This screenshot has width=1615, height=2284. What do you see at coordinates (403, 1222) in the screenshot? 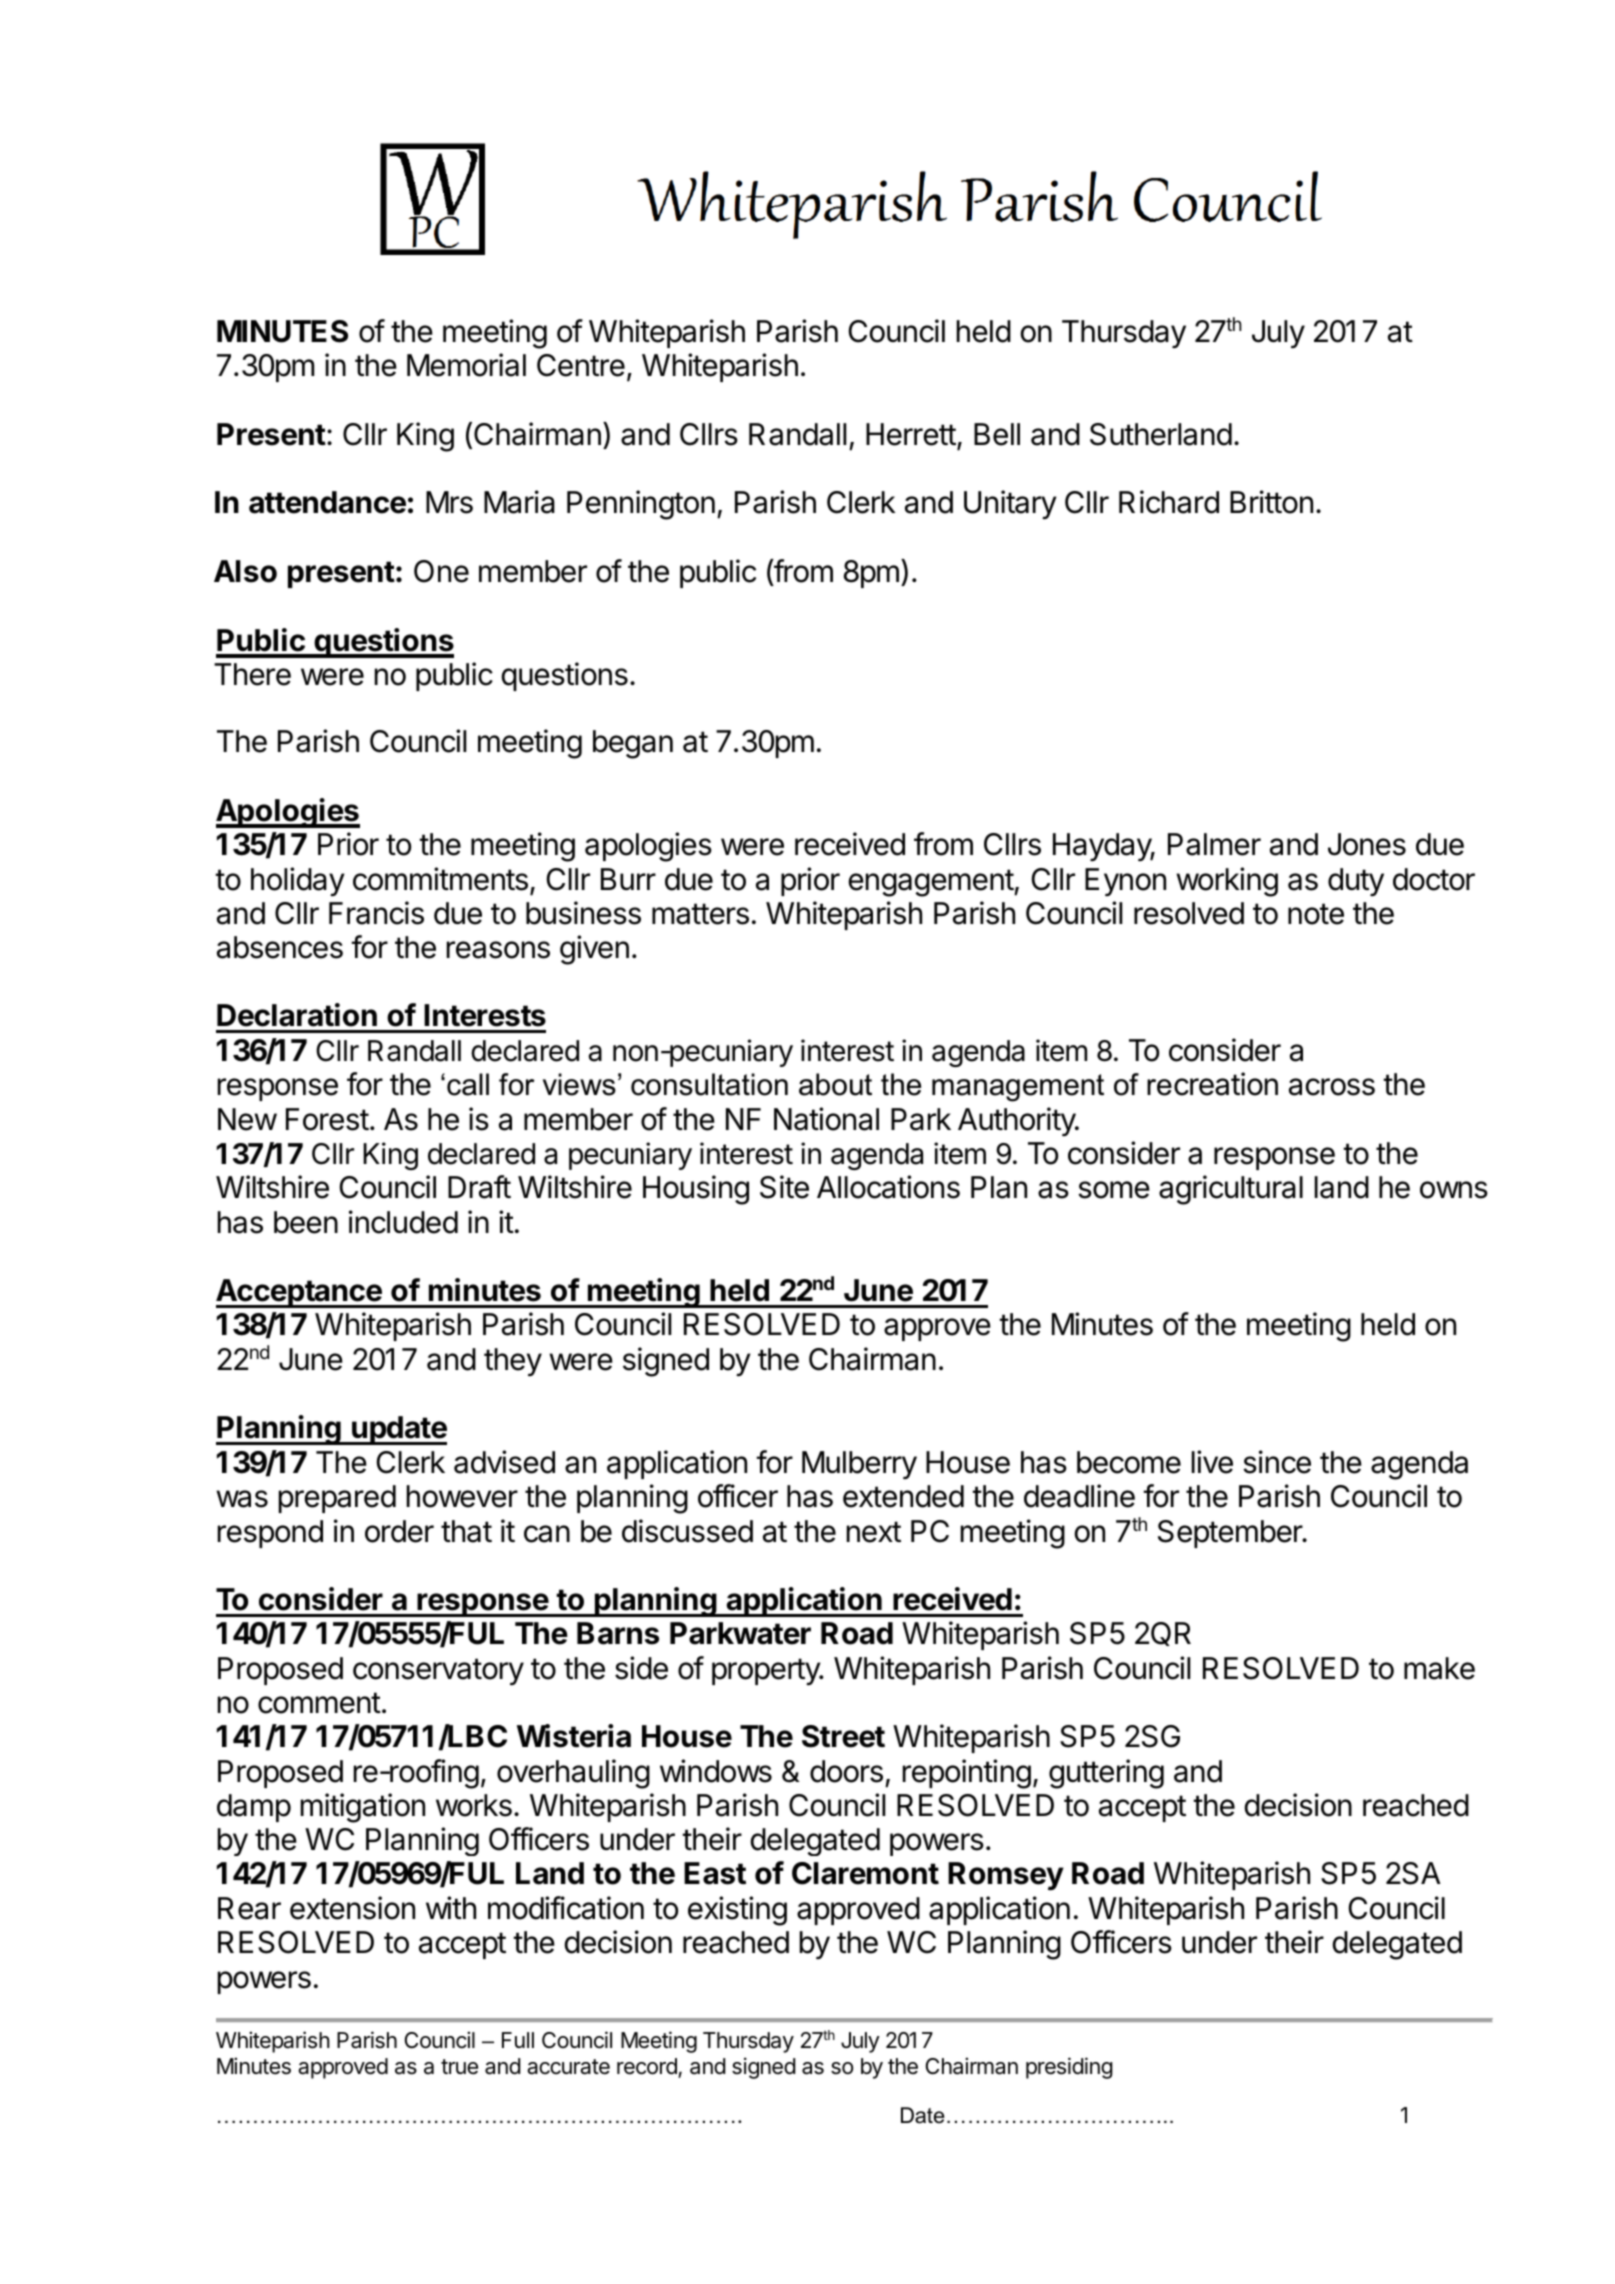
I see `included` at bounding box center [403, 1222].
